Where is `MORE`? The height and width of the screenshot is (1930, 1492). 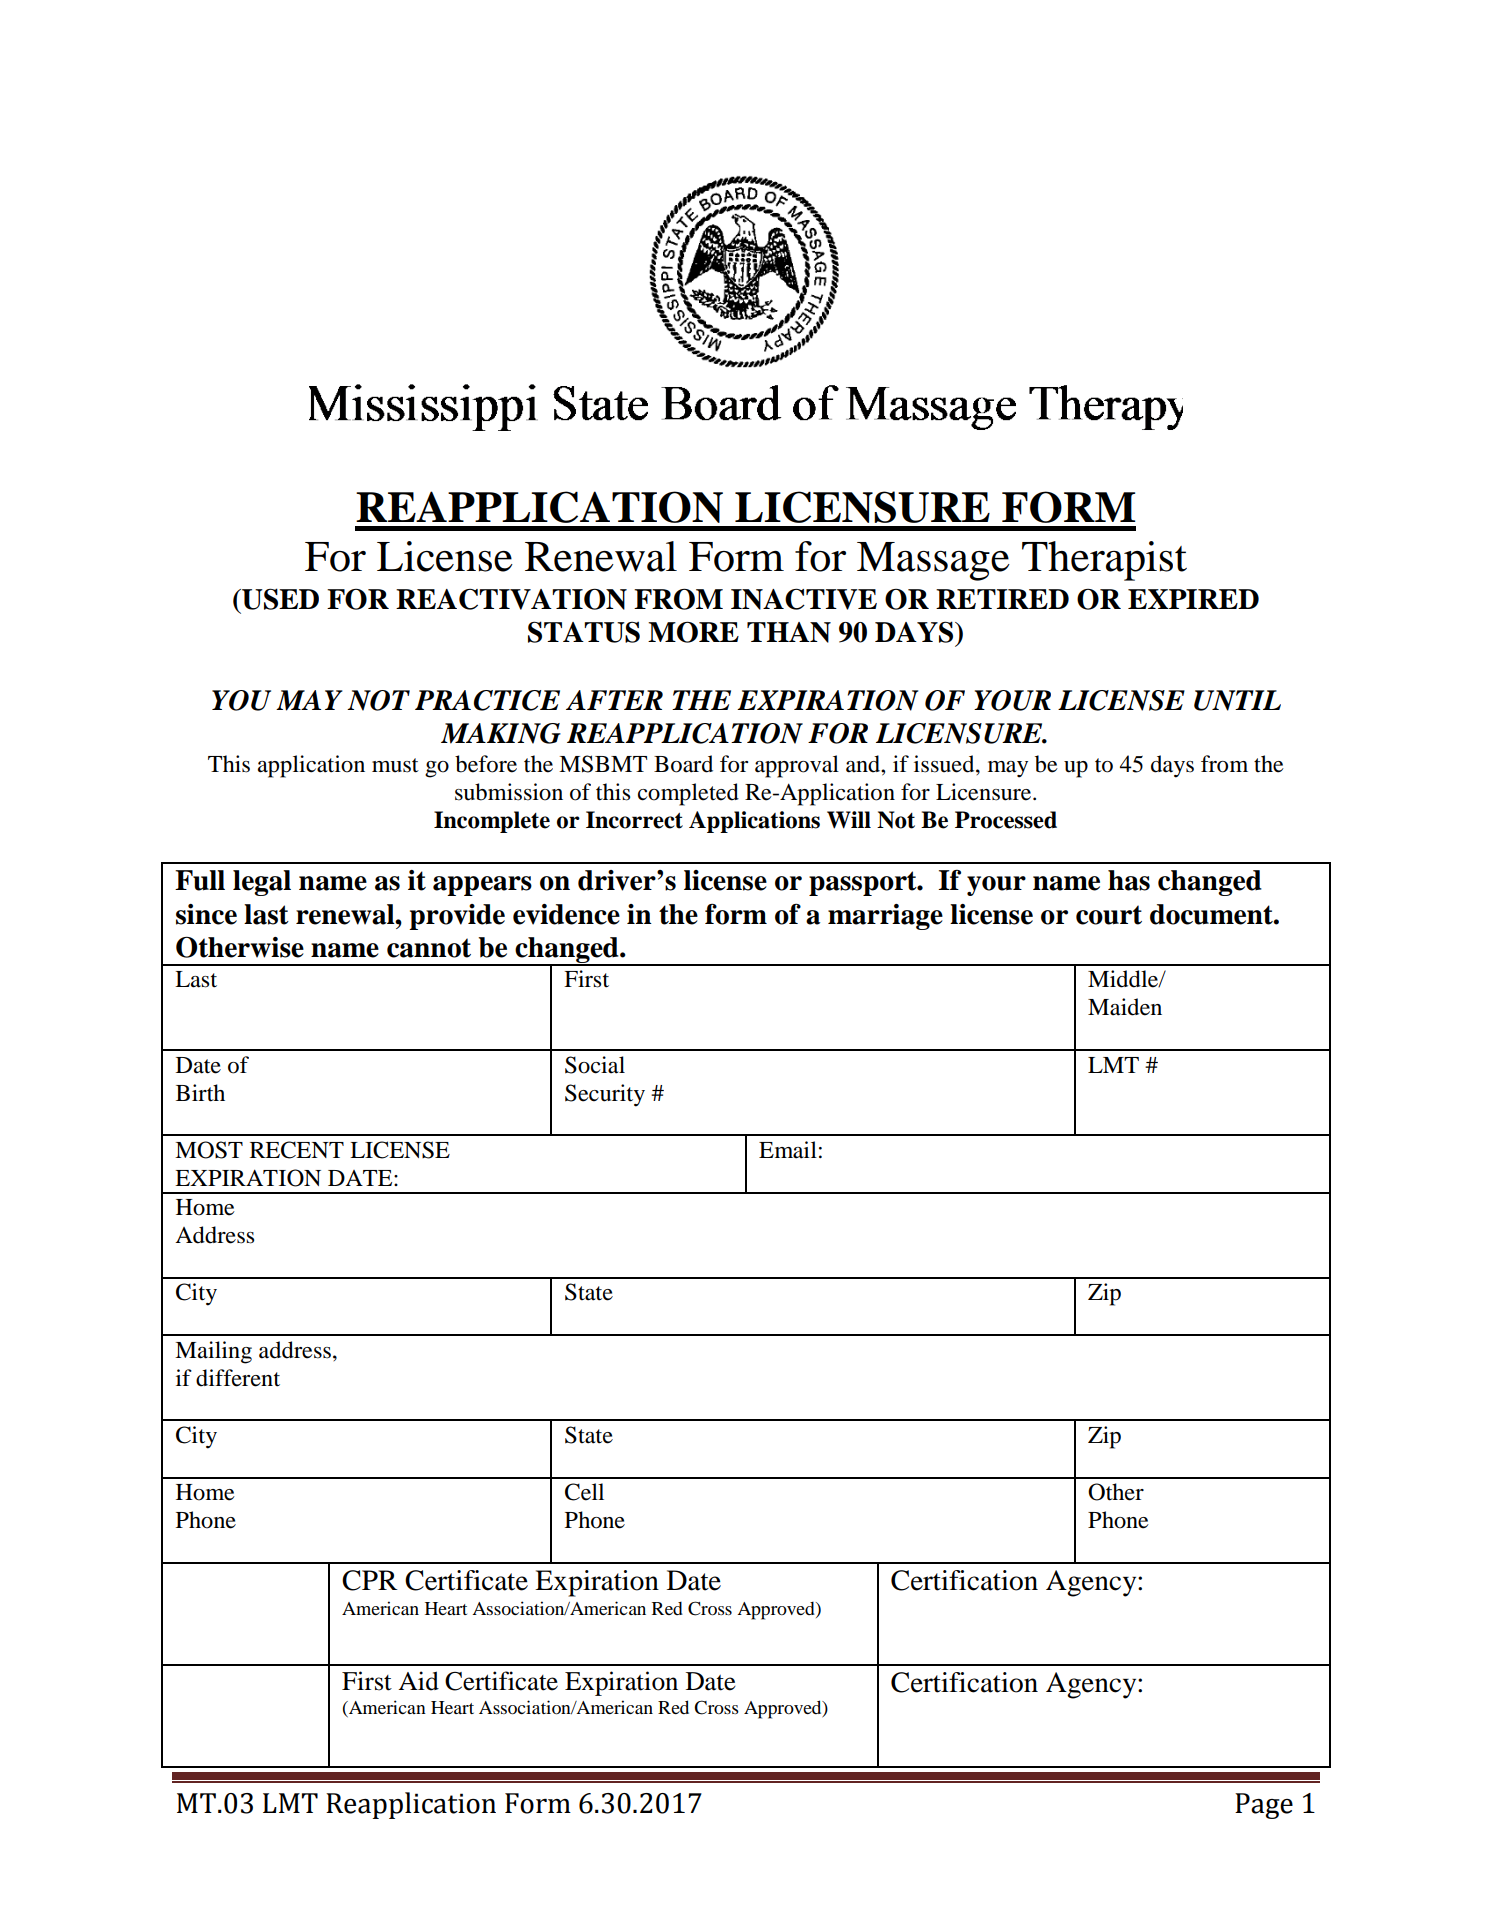
MORE is located at coordinates (693, 632).
